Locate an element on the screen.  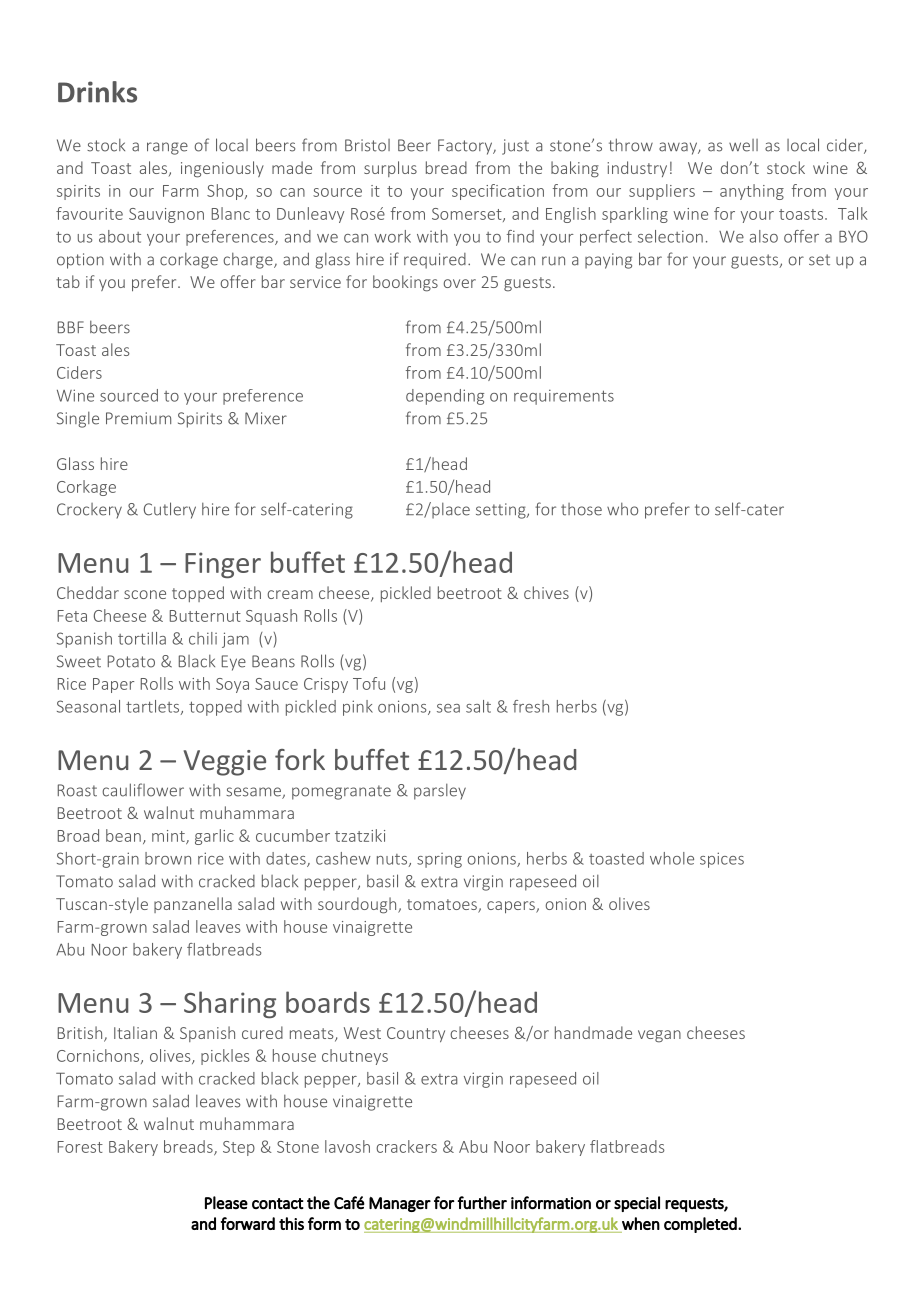
setting is located at coordinates (502, 511).
